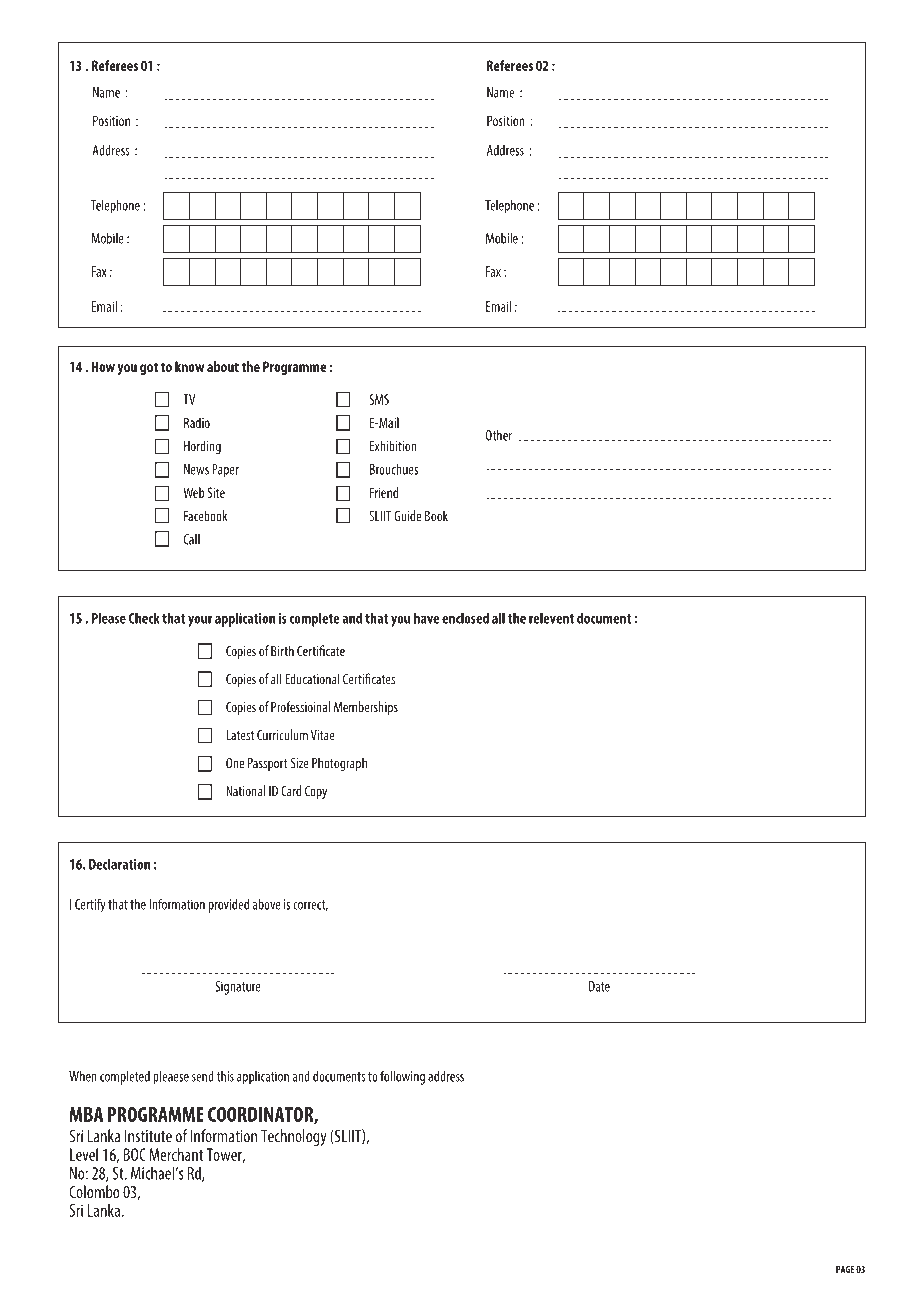 The image size is (924, 1308). I want to click on Exhibition, so click(393, 446).
